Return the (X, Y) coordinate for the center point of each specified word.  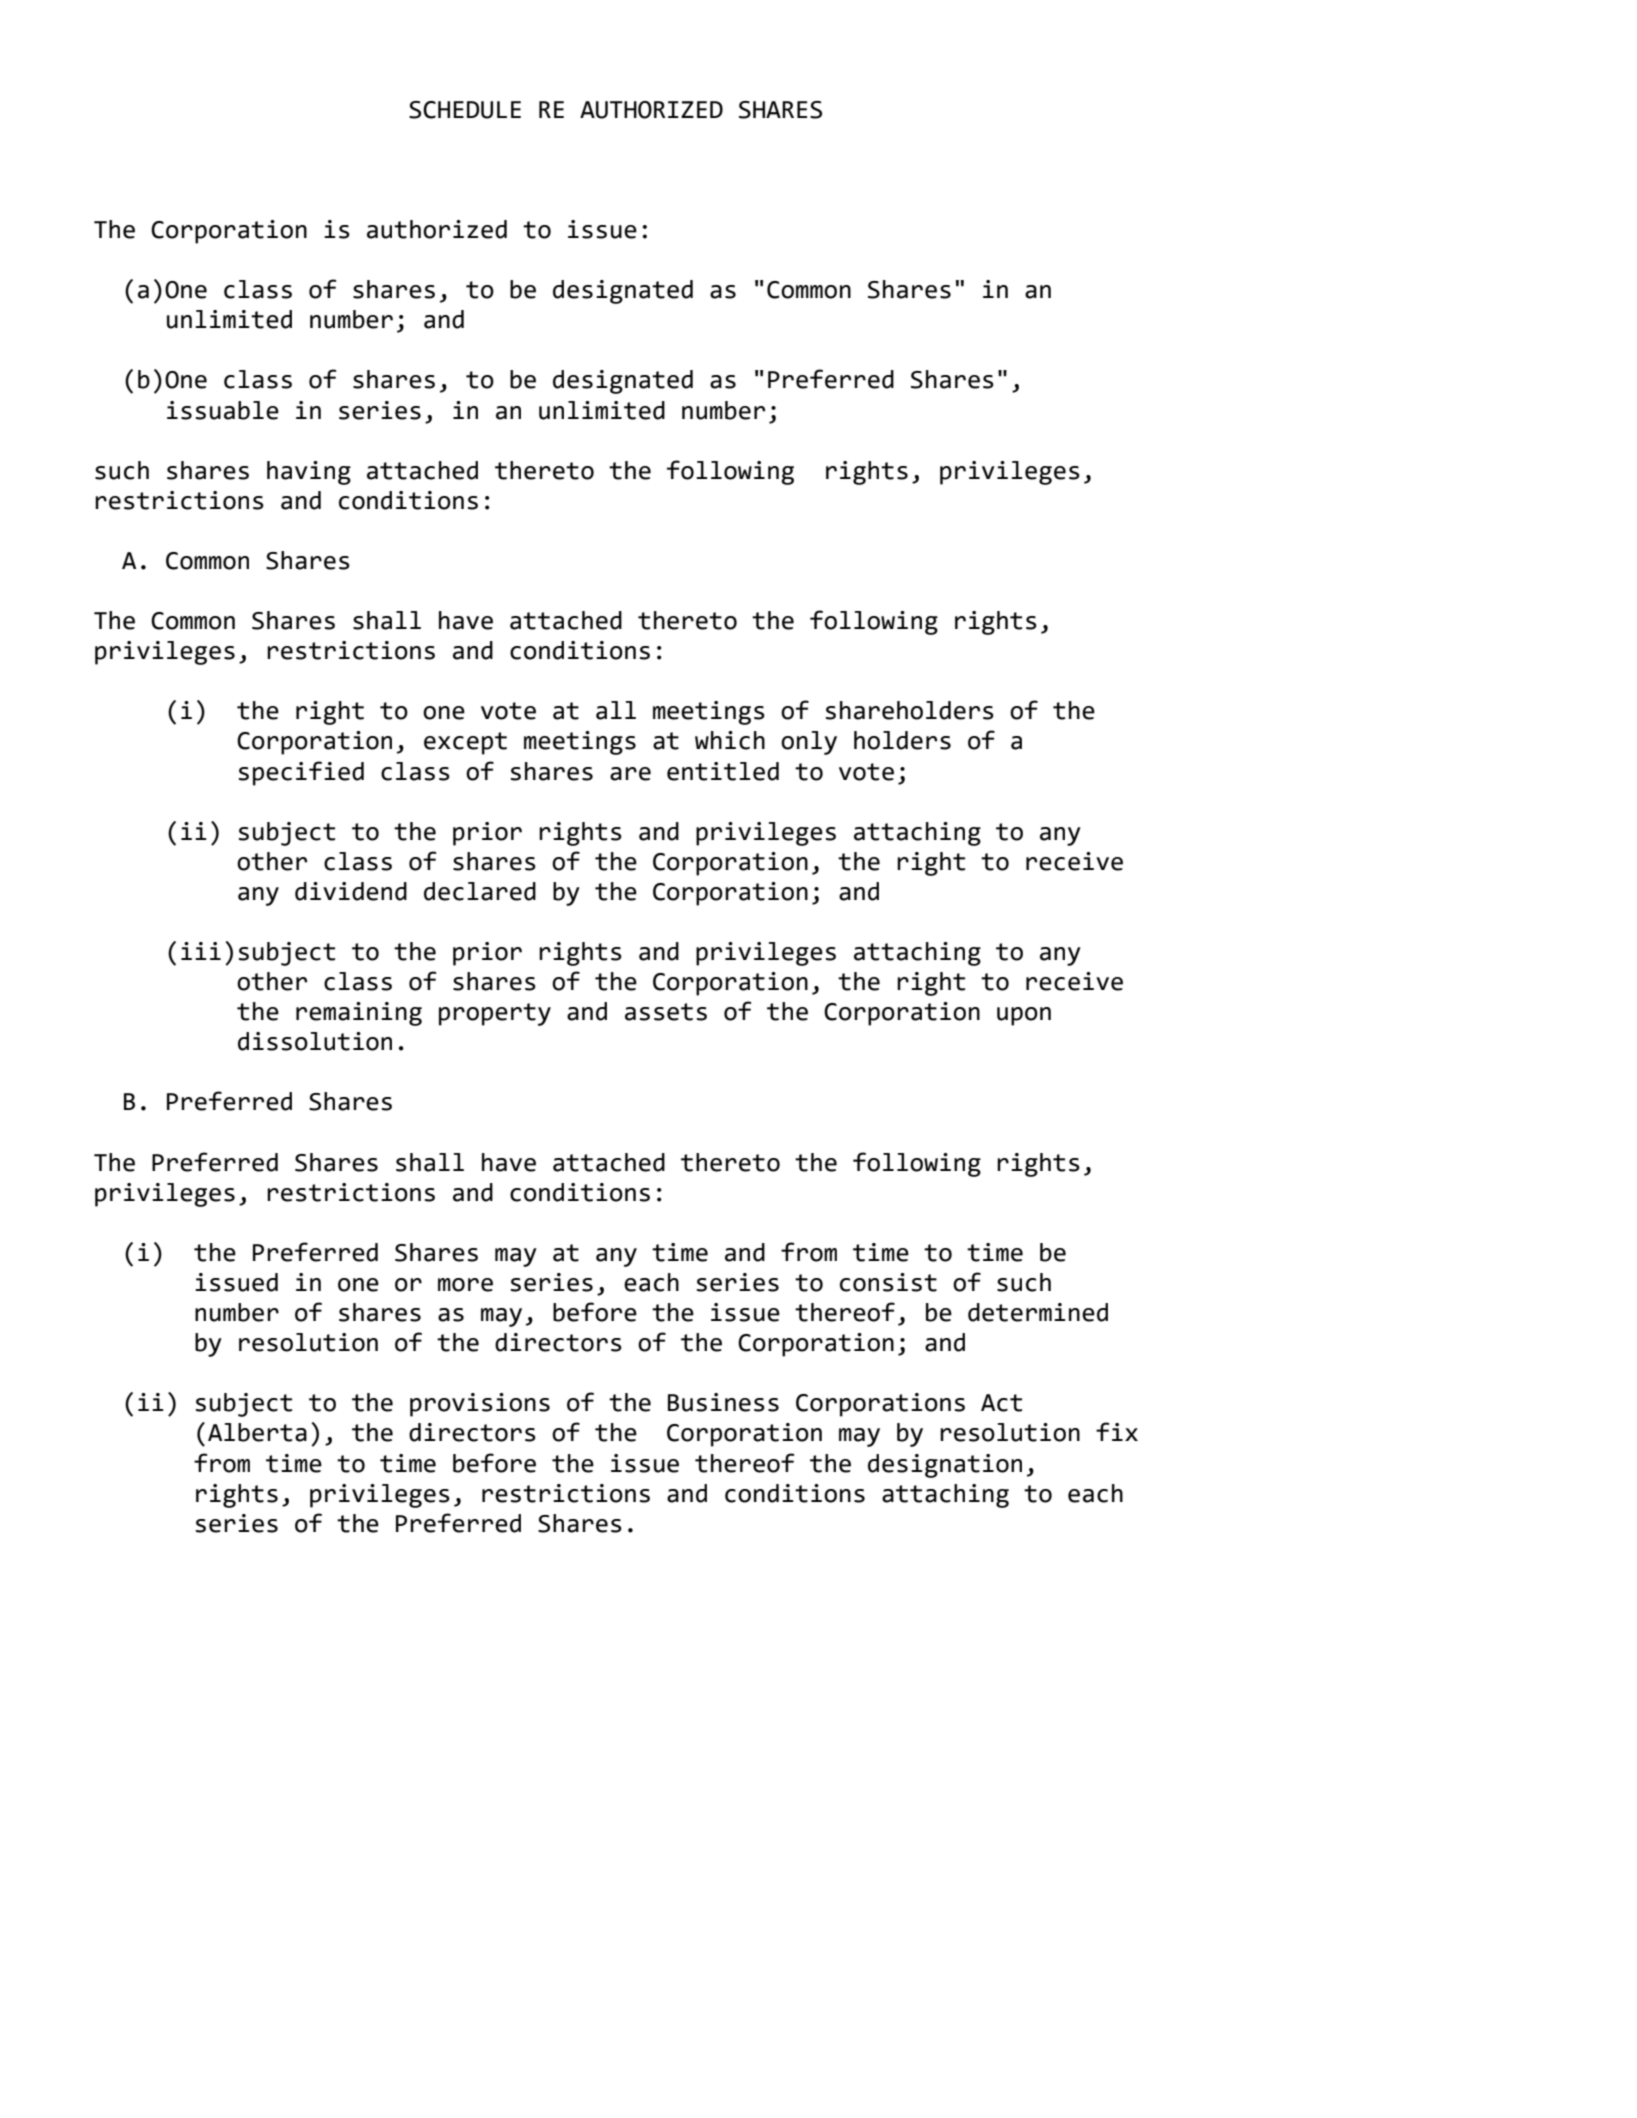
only (809, 743)
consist (888, 1282)
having (309, 473)
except (465, 743)
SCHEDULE (465, 110)
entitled (723, 771)
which (730, 740)
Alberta (257, 1432)
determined (1038, 1312)
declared (480, 891)
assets (666, 1012)
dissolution (315, 1041)
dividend (351, 891)
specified (301, 773)
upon (1024, 1016)
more (465, 1285)
